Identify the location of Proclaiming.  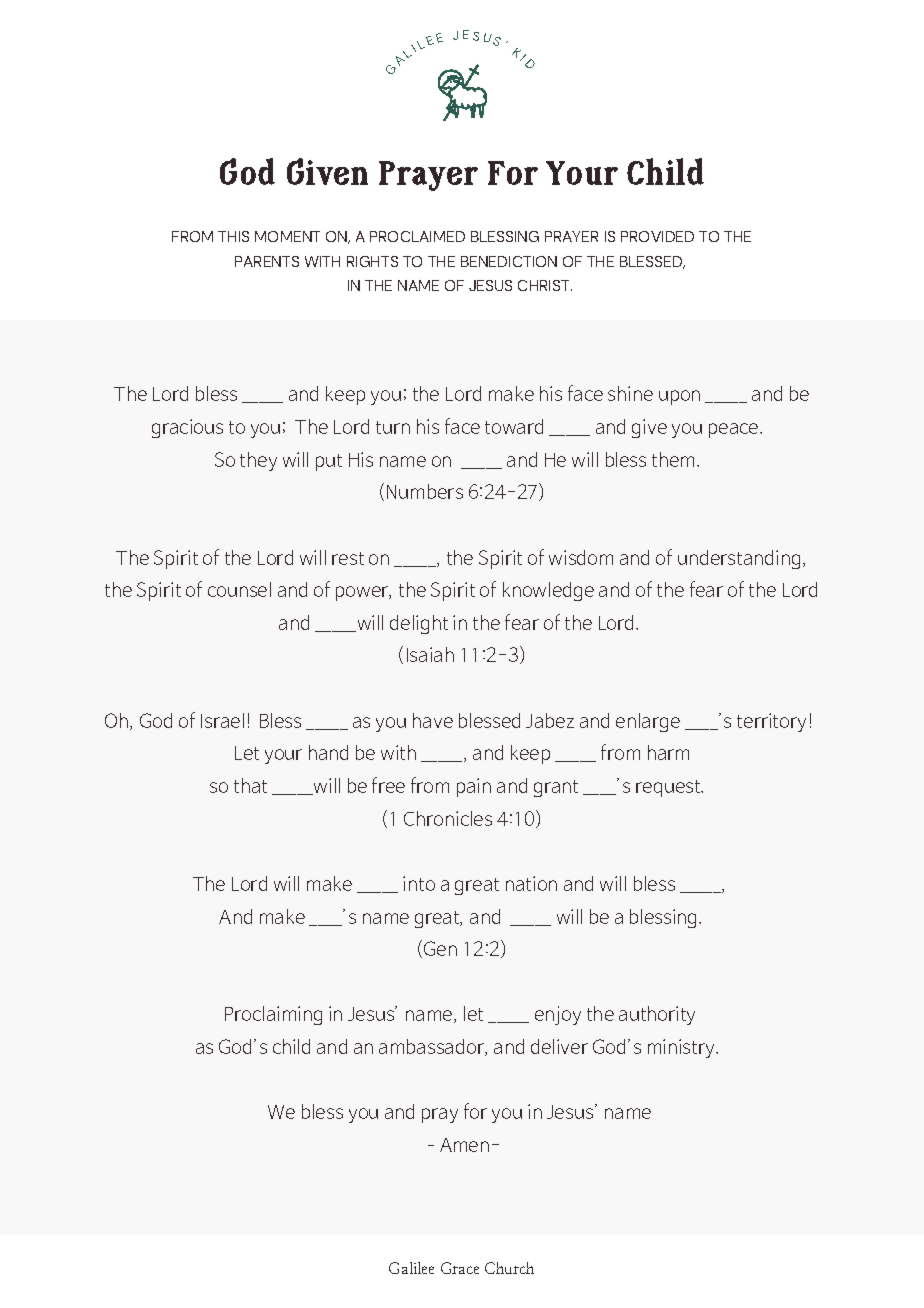
(273, 1015).
